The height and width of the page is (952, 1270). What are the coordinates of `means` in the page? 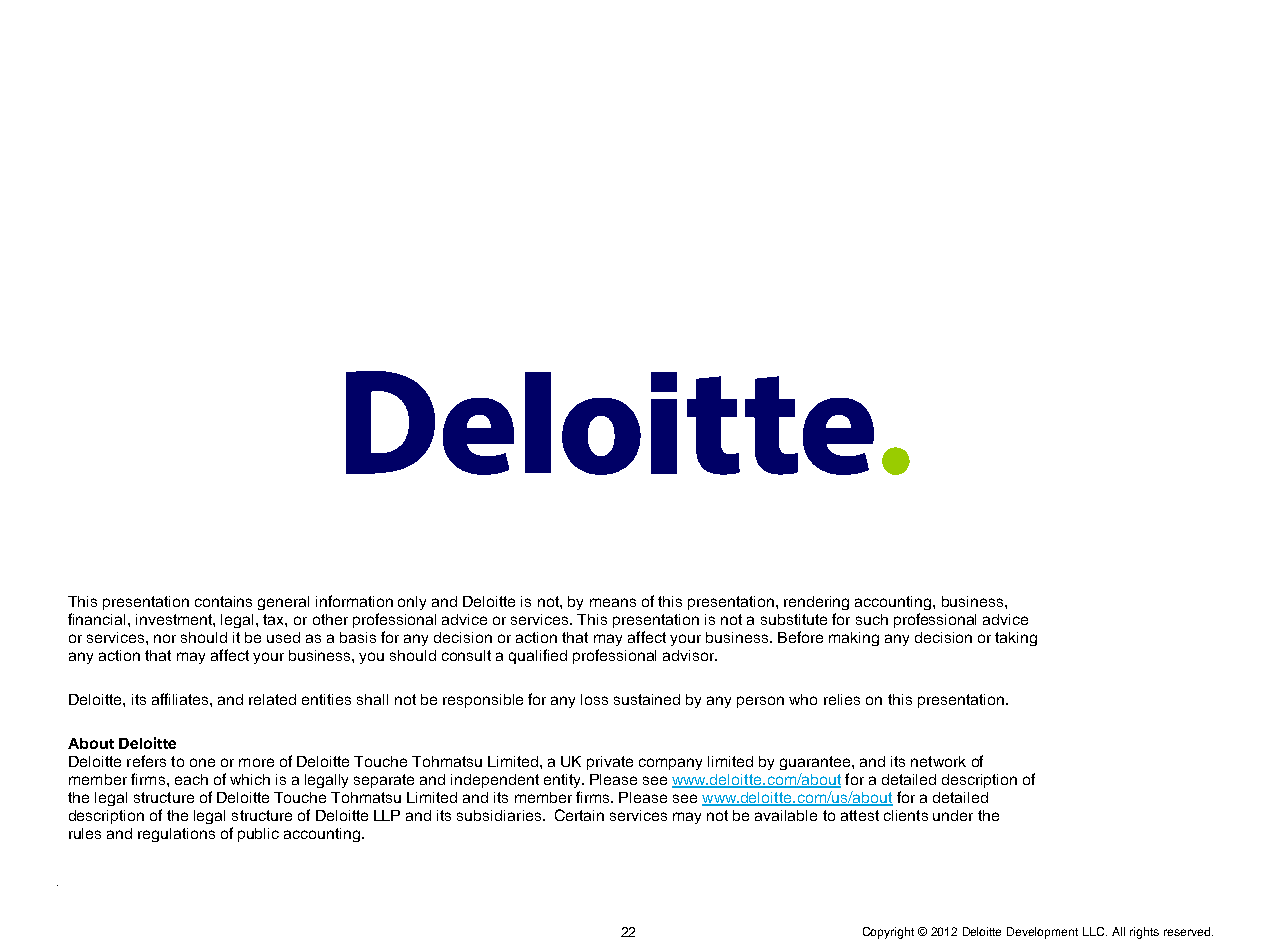 It's located at (613, 602).
